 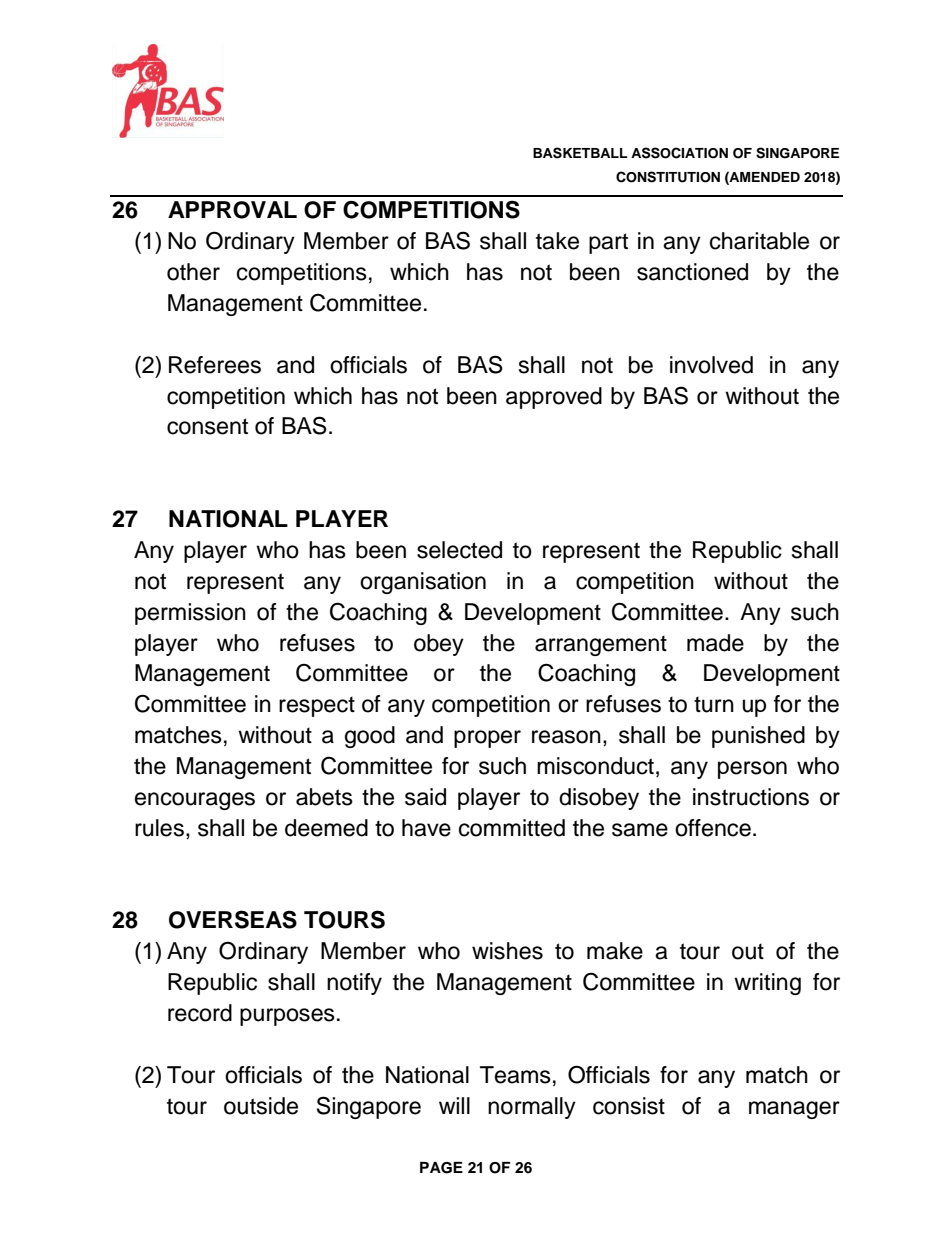 What do you see at coordinates (512, 828) in the document?
I see `committed` at bounding box center [512, 828].
